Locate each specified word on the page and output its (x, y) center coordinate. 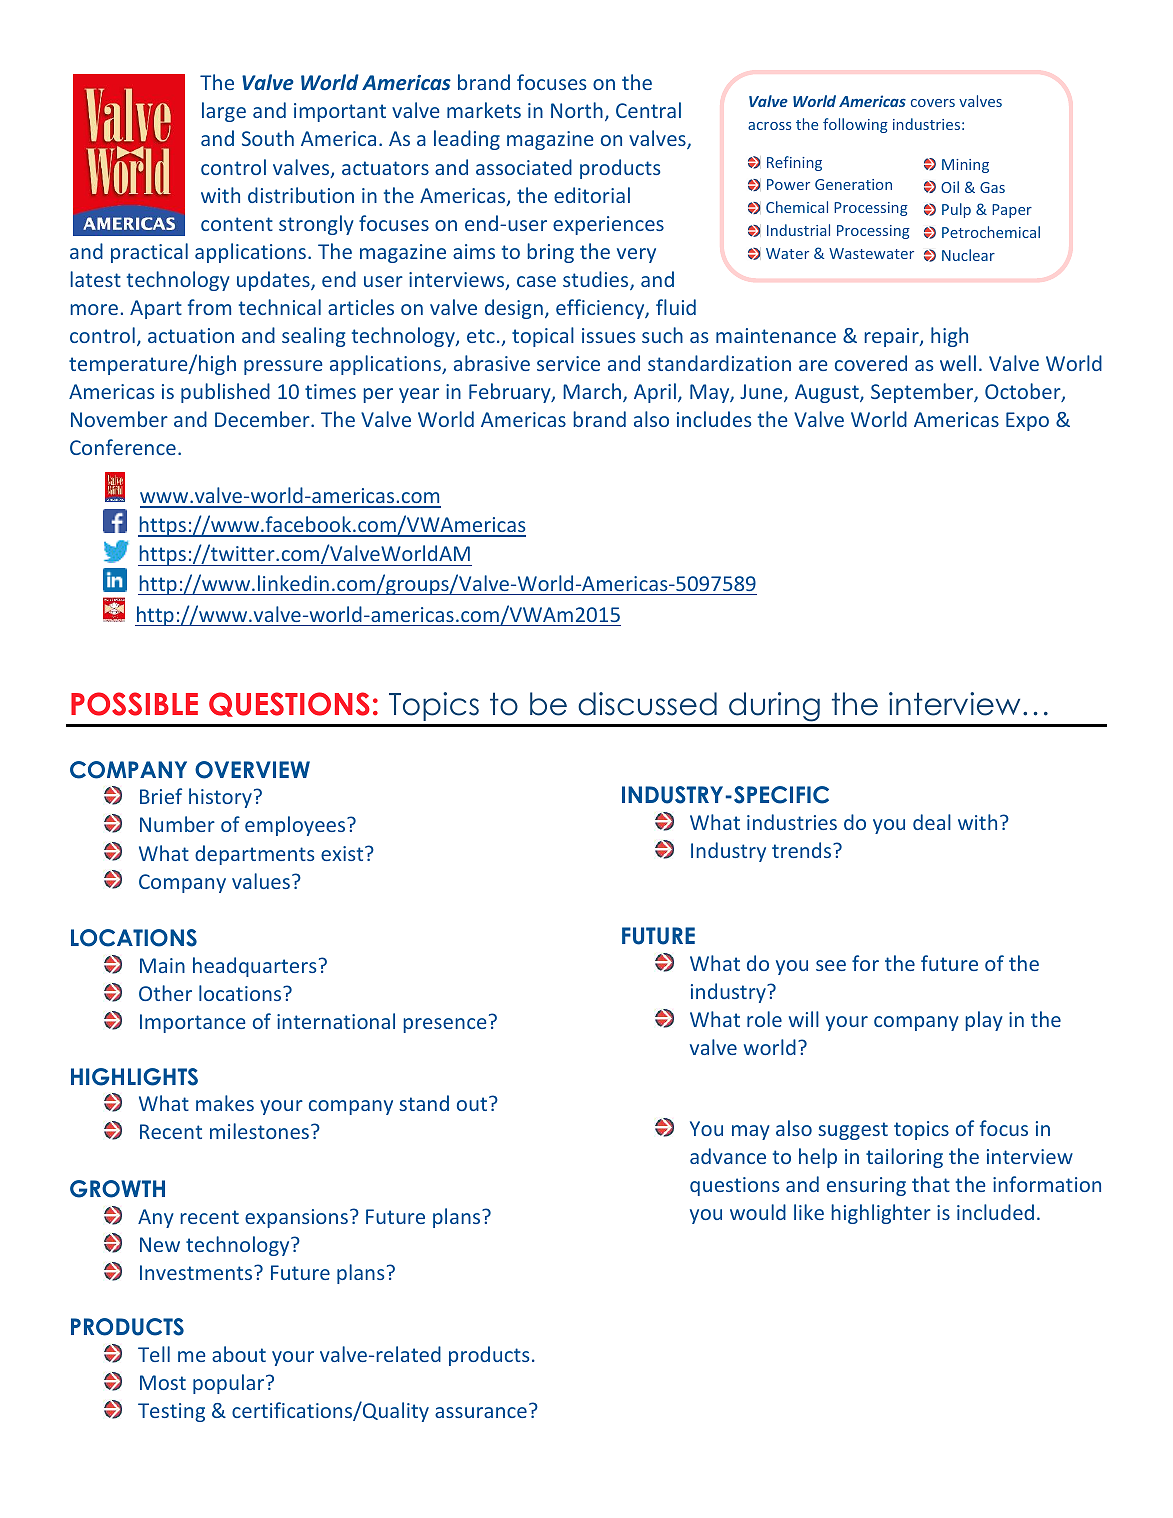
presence (445, 1025)
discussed (647, 704)
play (984, 1021)
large (224, 112)
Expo (1027, 421)
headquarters (254, 967)
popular (230, 1384)
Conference (123, 447)
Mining (965, 166)
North (577, 110)
